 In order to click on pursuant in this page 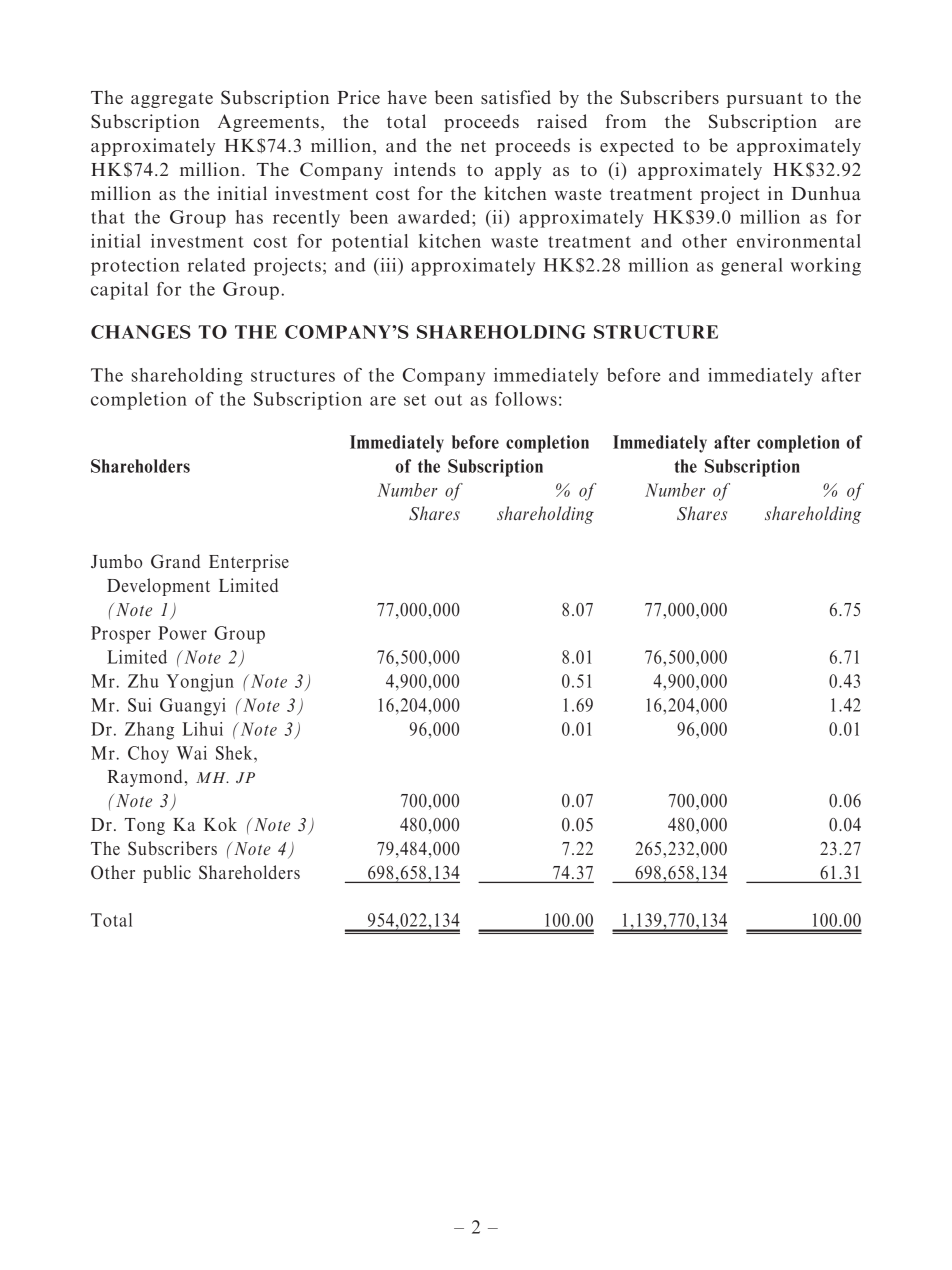, I will do `click(765, 100)`.
